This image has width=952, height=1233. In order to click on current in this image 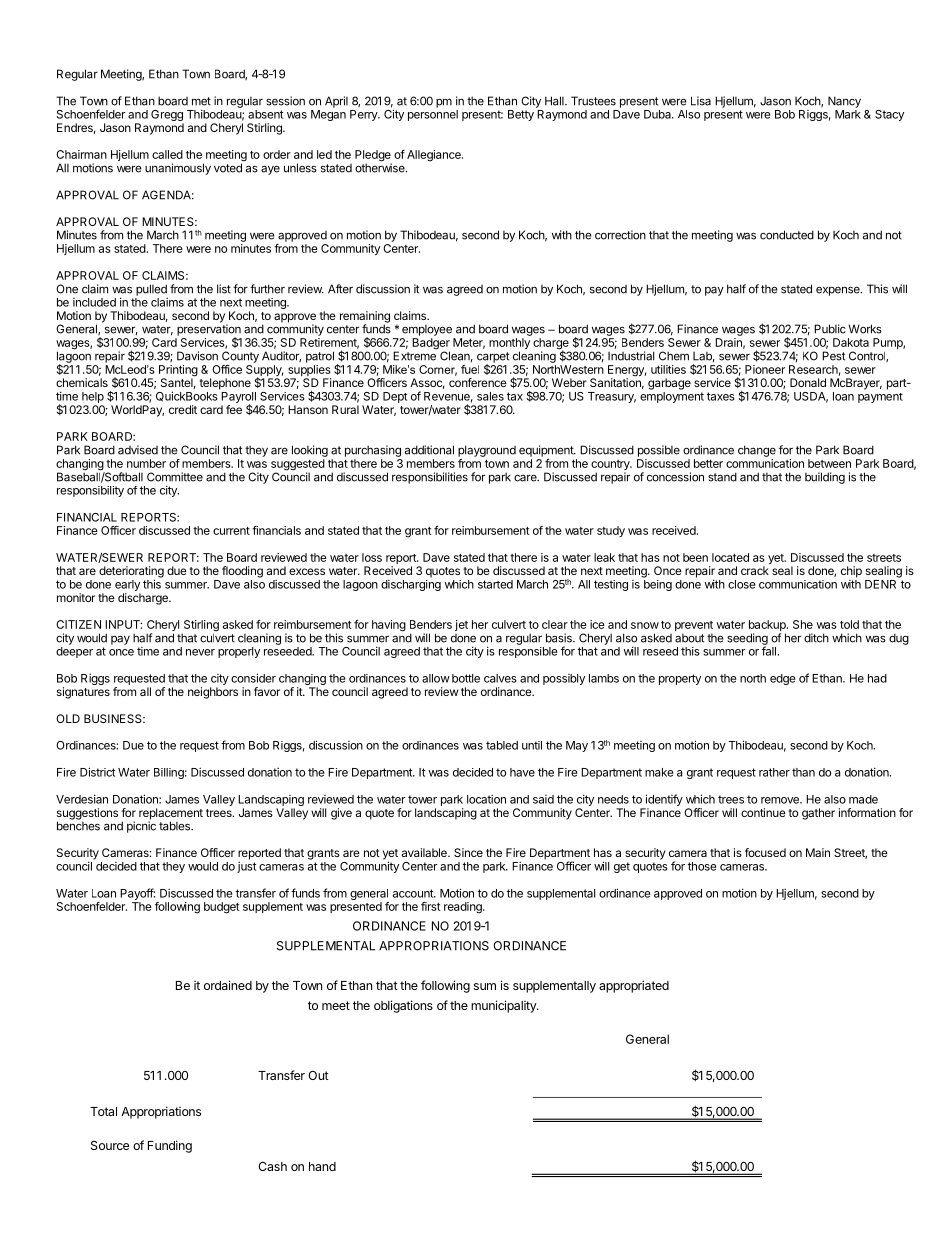, I will do `click(231, 531)`.
